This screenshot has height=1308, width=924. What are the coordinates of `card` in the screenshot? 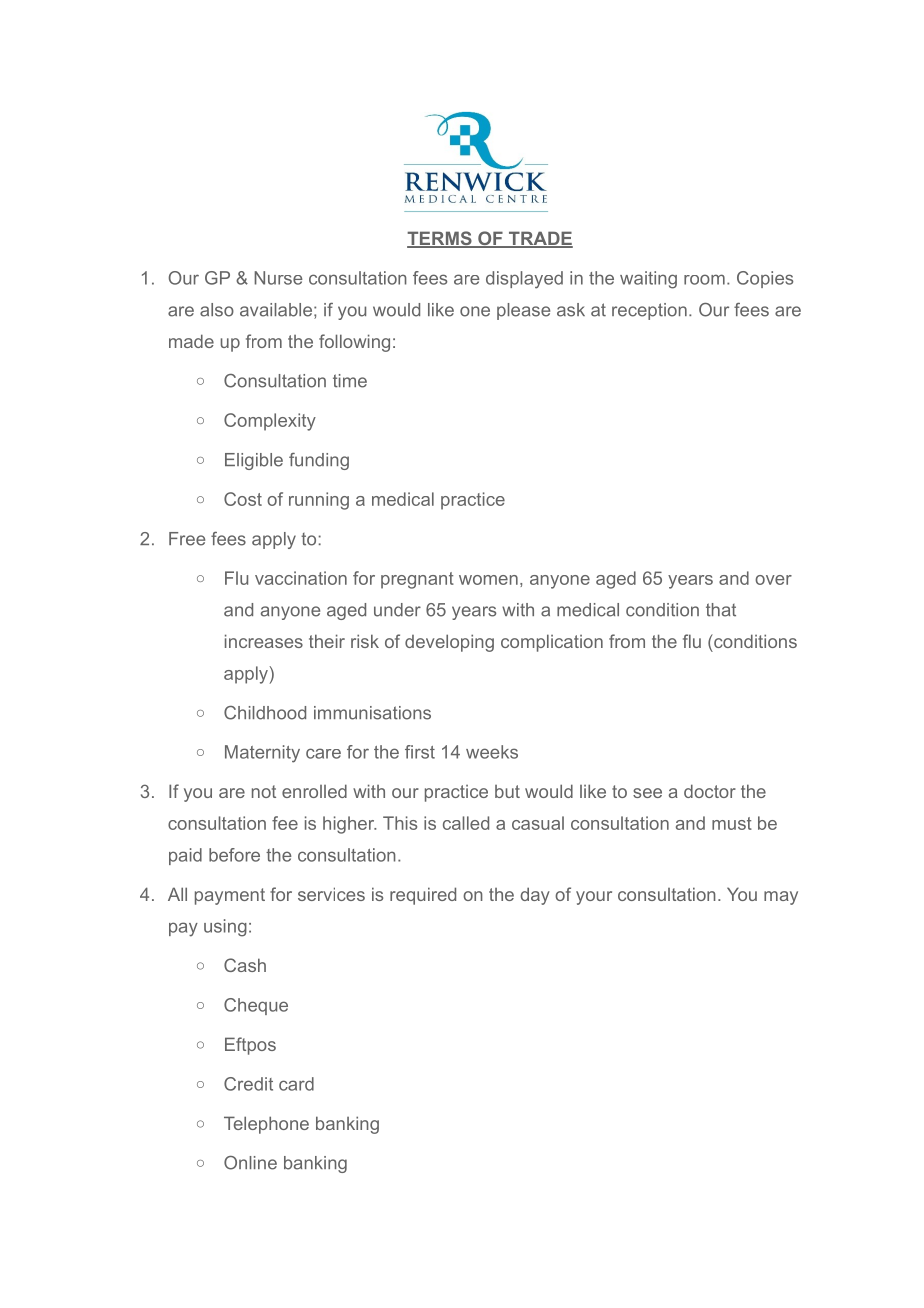 It's located at (296, 1084).
